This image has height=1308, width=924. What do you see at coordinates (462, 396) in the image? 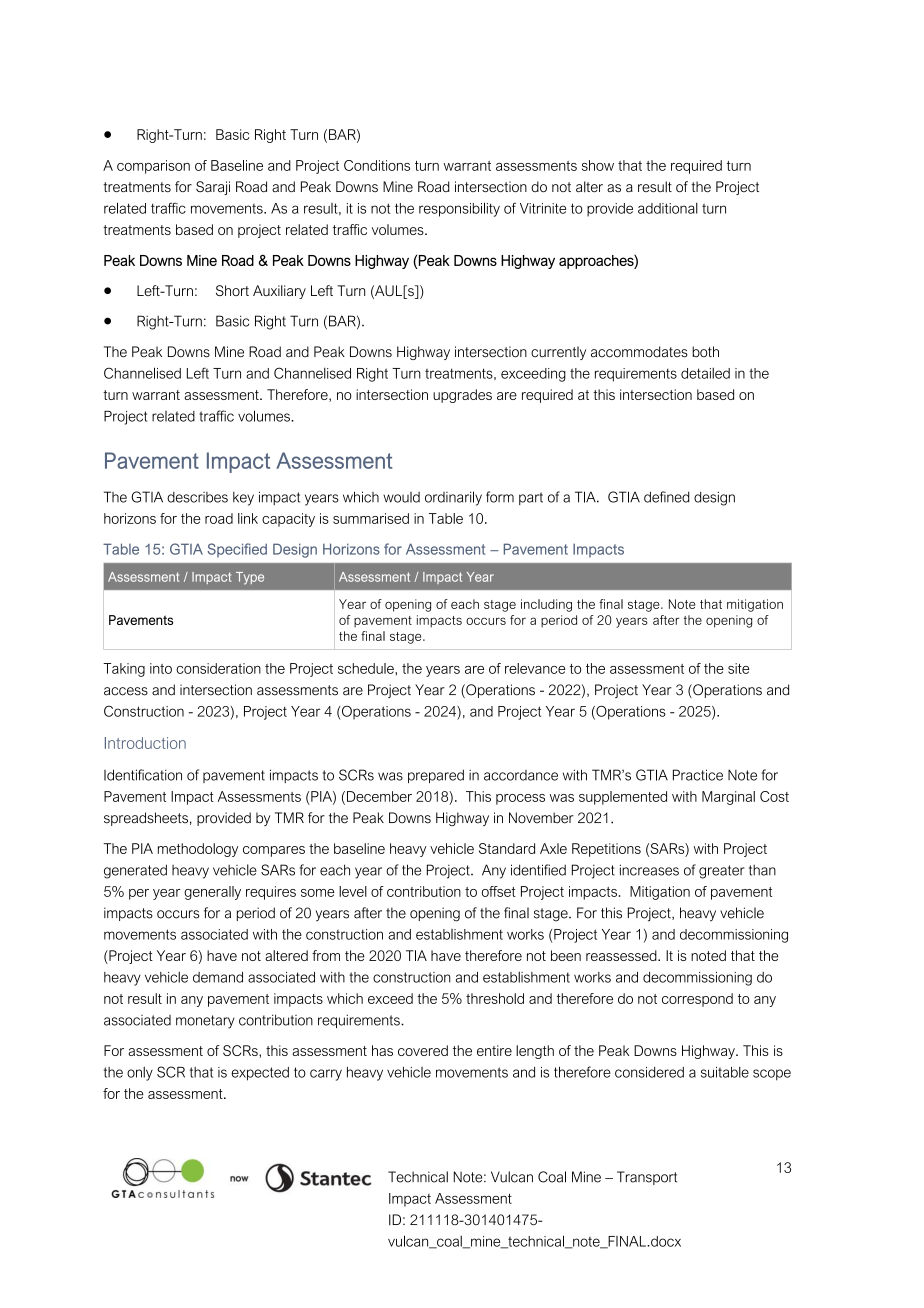
I see `upgrades` at bounding box center [462, 396].
